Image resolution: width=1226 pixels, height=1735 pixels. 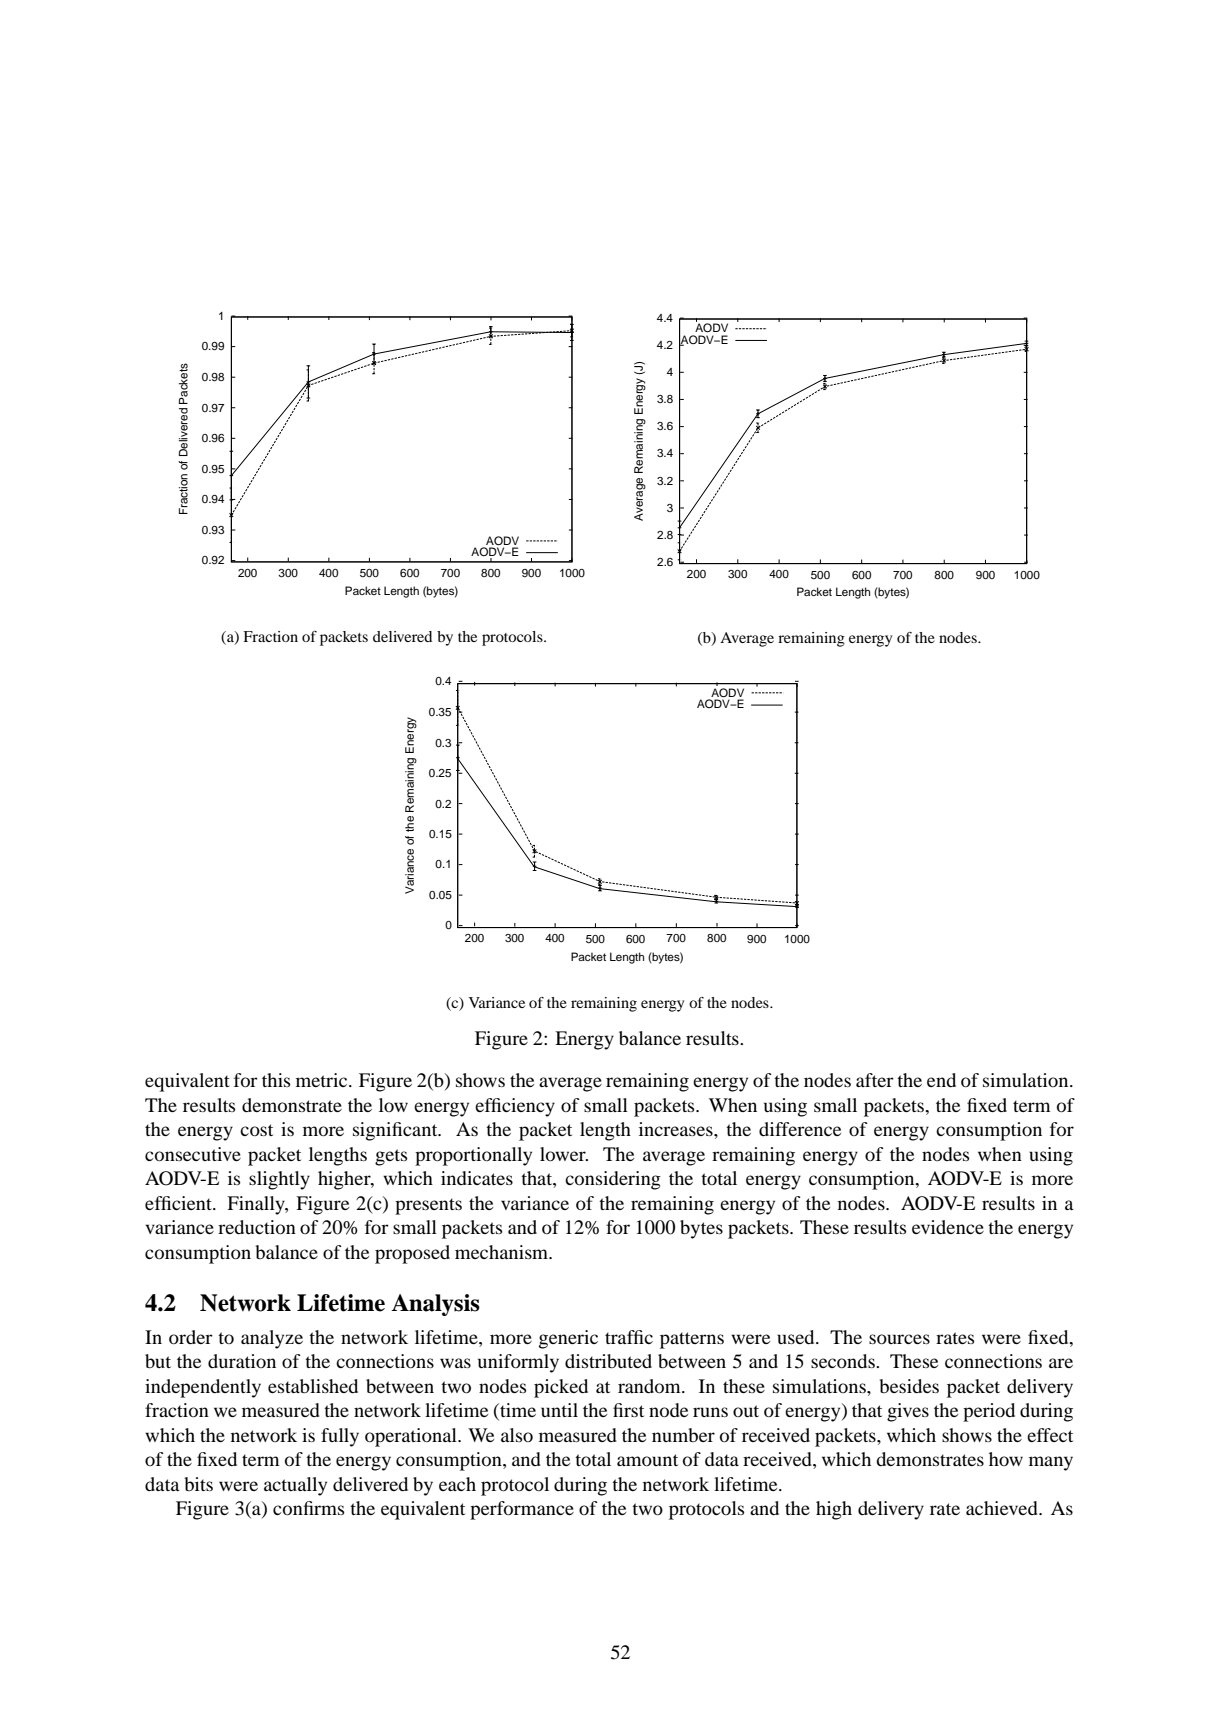 What do you see at coordinates (242, 1361) in the screenshot?
I see `duration` at bounding box center [242, 1361].
